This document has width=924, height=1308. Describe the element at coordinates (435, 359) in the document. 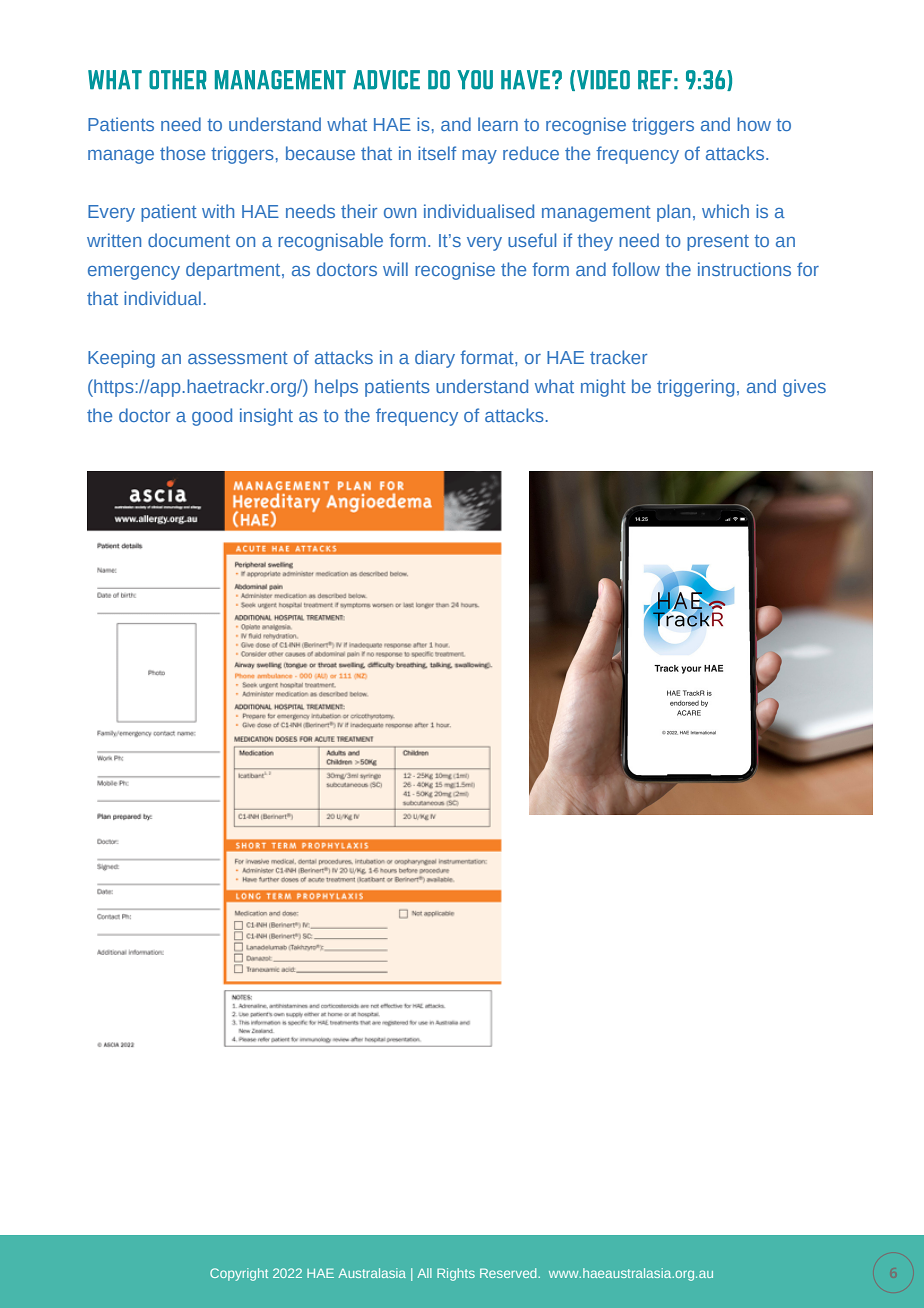

I see `diary` at that location.
